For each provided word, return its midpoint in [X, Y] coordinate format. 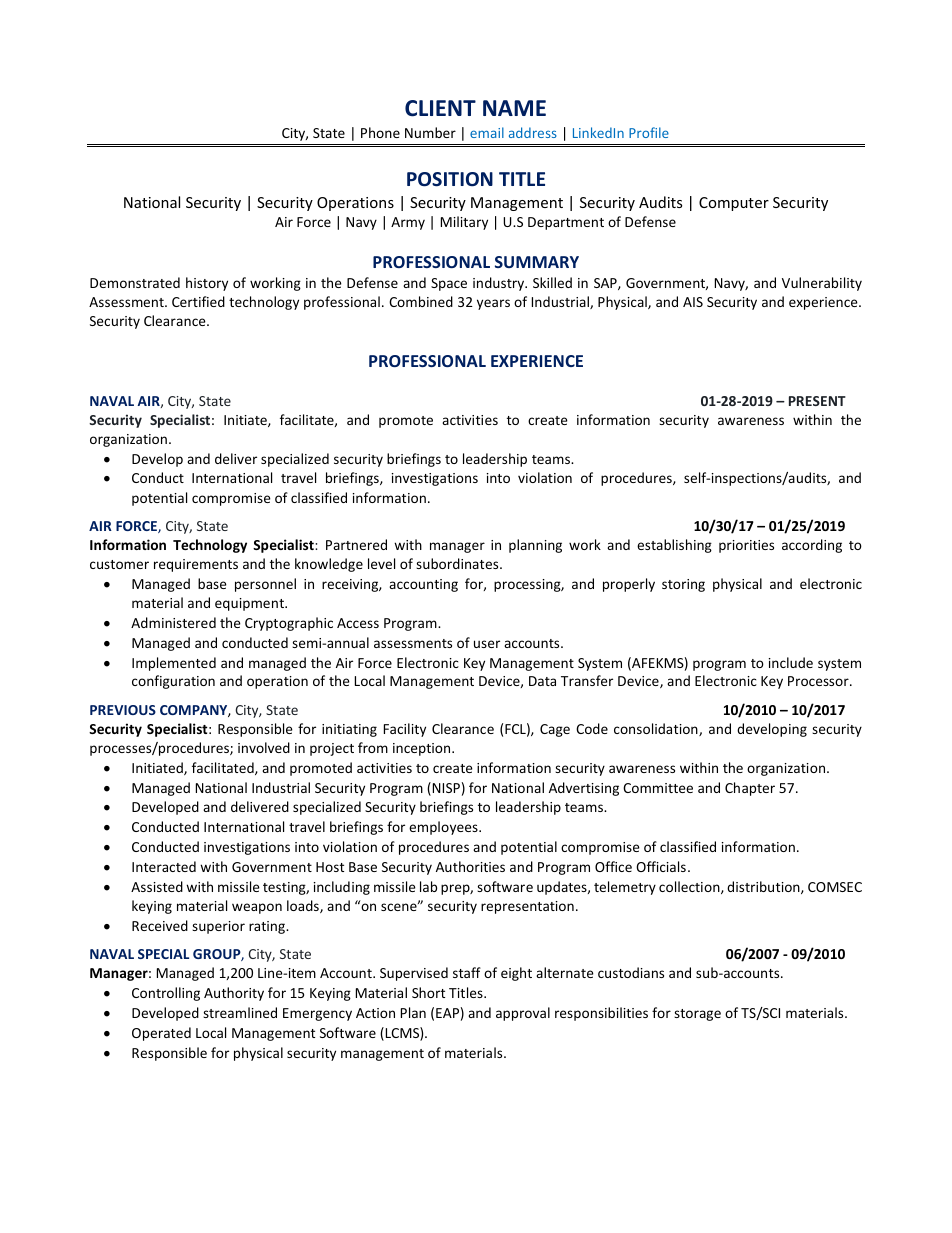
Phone [380, 132]
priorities [746, 546]
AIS [693, 302]
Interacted [164, 866]
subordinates [458, 563]
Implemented [174, 664]
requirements [196, 565]
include [791, 662]
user [487, 644]
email [487, 132]
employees [444, 828]
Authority [234, 994]
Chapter [750, 789]
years [493, 304]
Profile [649, 132]
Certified [198, 301]
